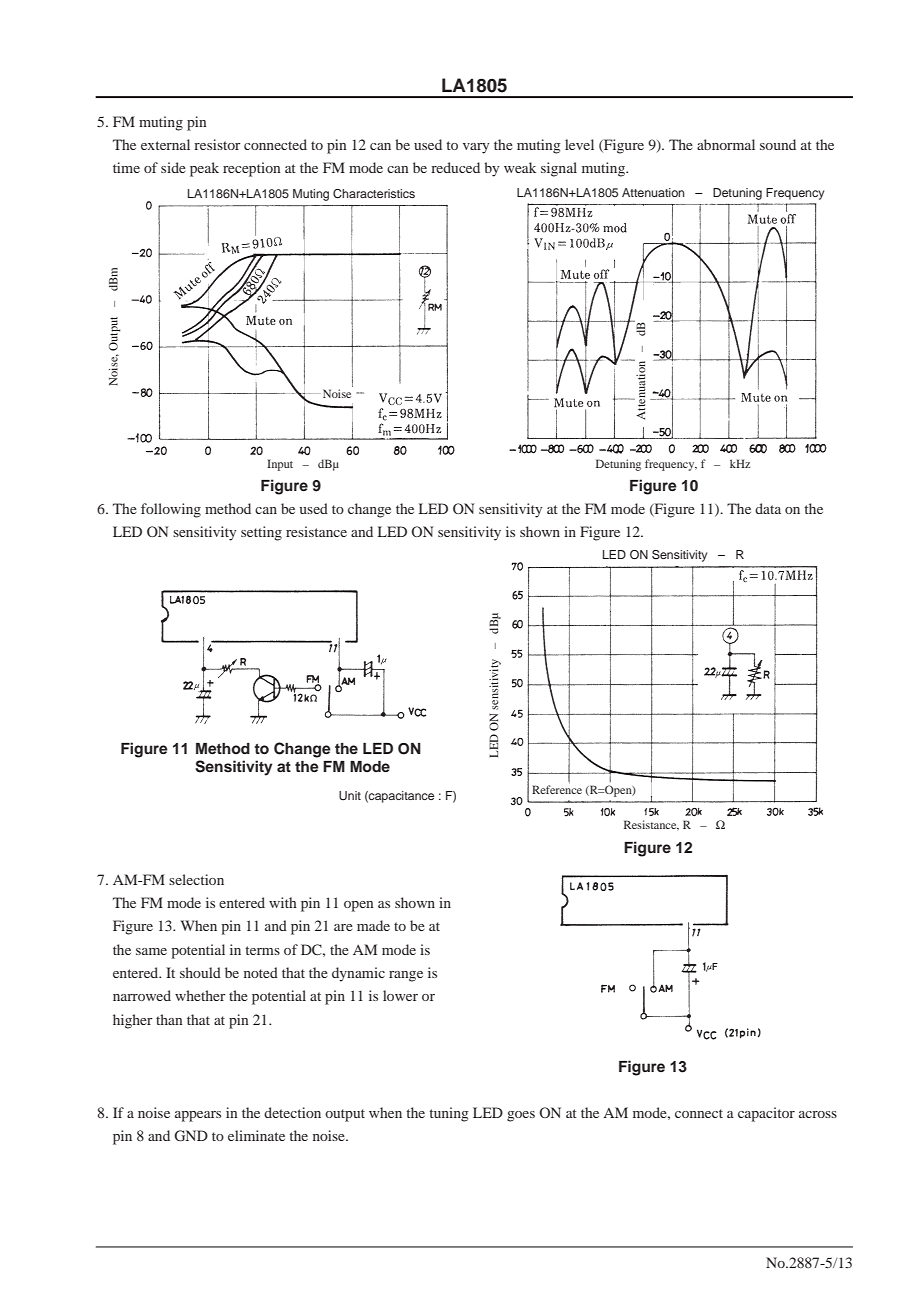  What do you see at coordinates (455, 167) in the screenshot?
I see `reduced` at bounding box center [455, 167].
